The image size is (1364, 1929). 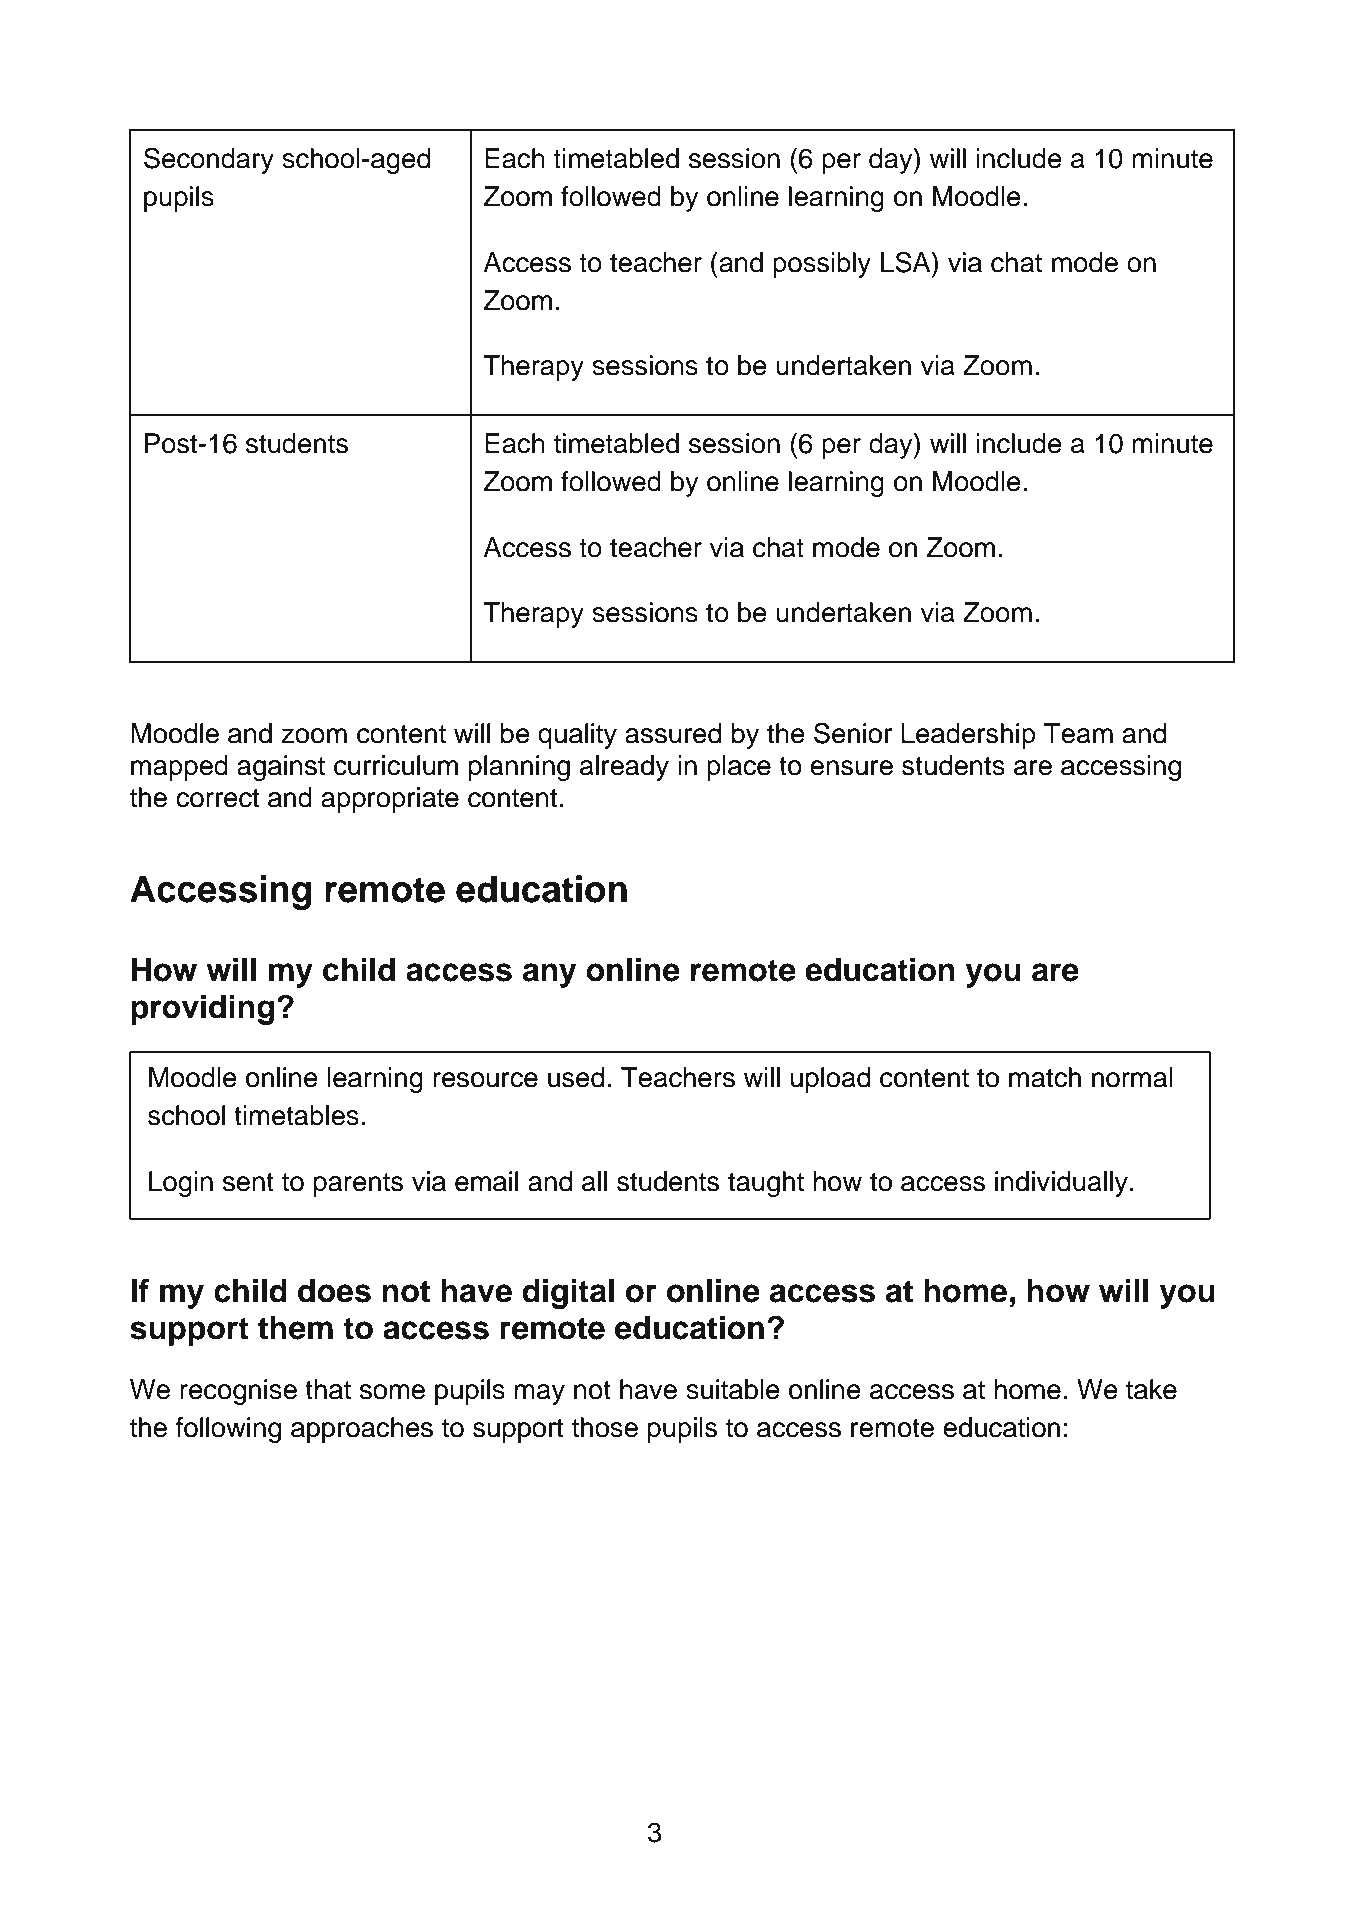 What do you see at coordinates (209, 160) in the page?
I see `Secondary` at bounding box center [209, 160].
